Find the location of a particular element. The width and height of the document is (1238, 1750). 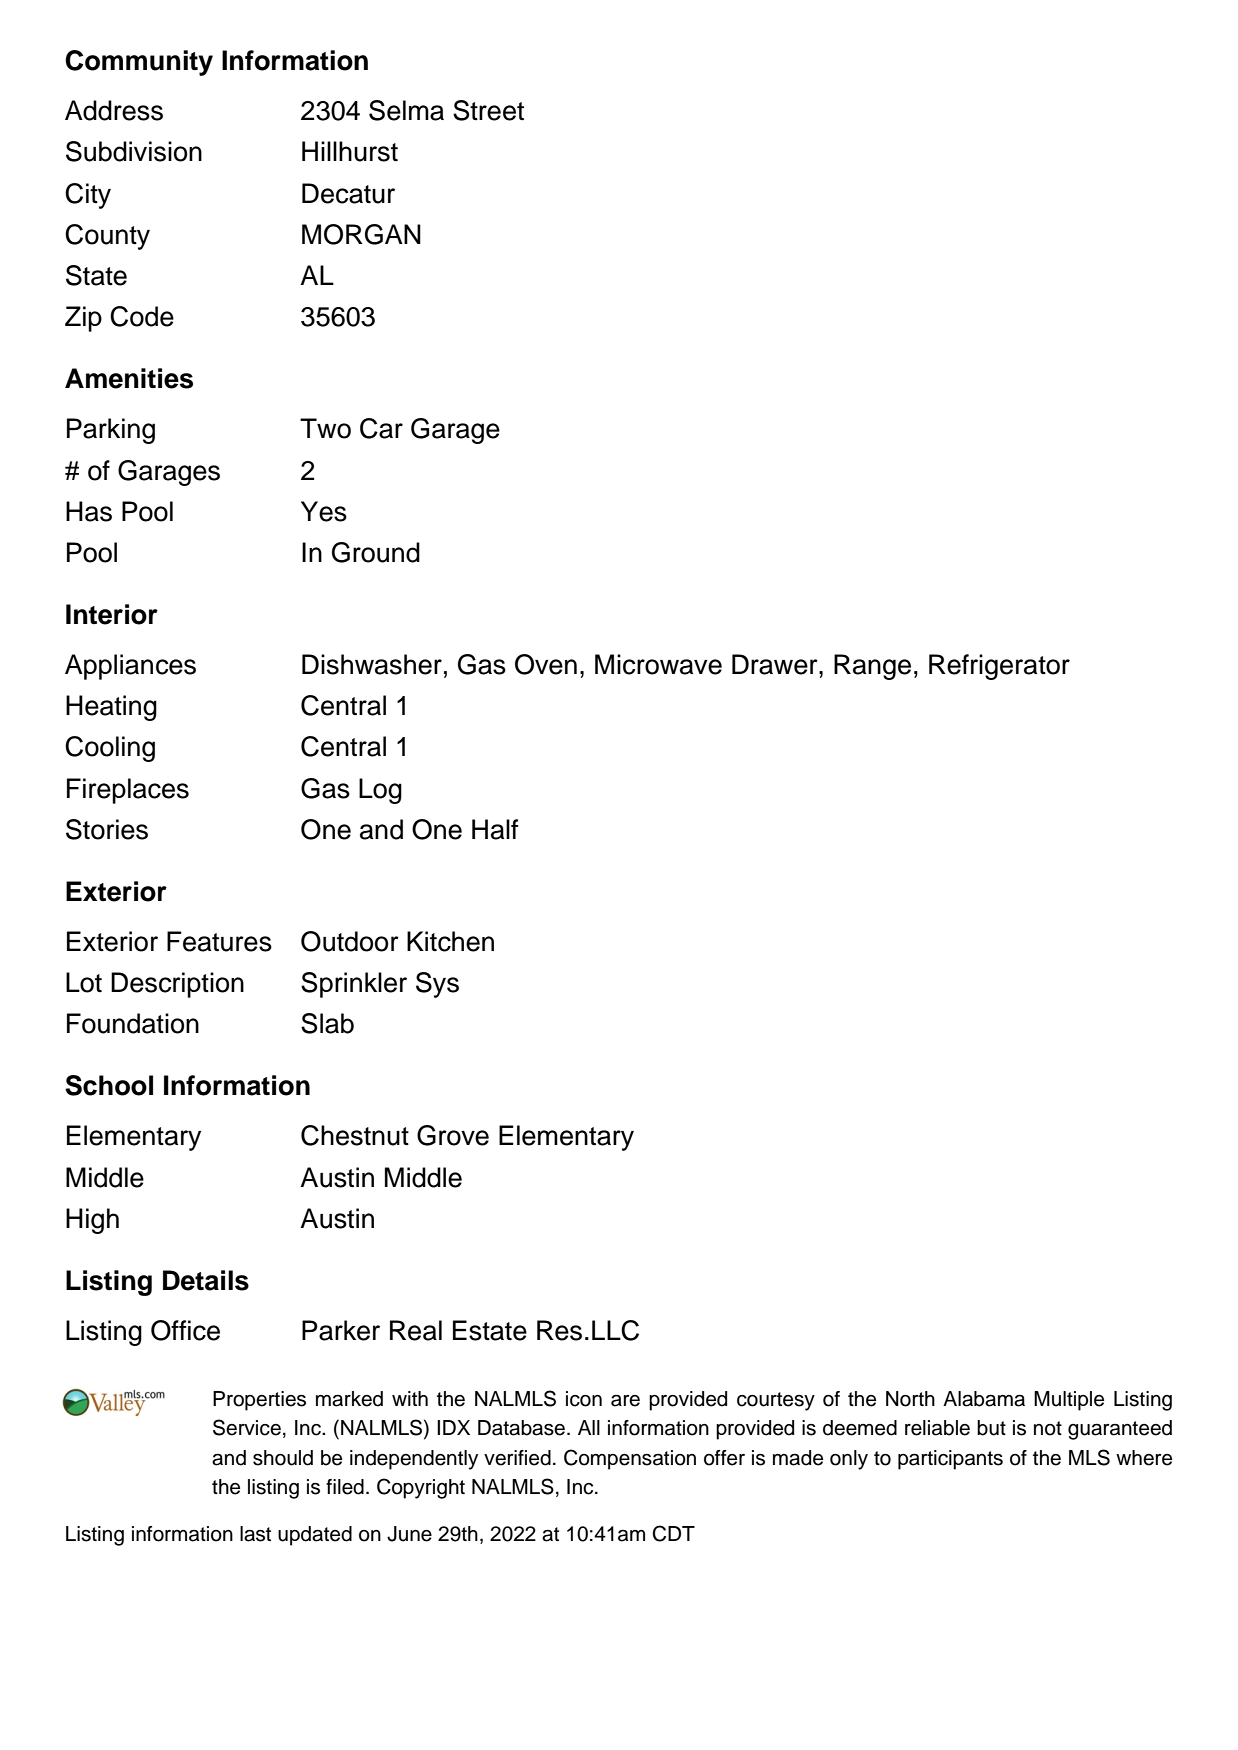

Community is located at coordinates (139, 63).
